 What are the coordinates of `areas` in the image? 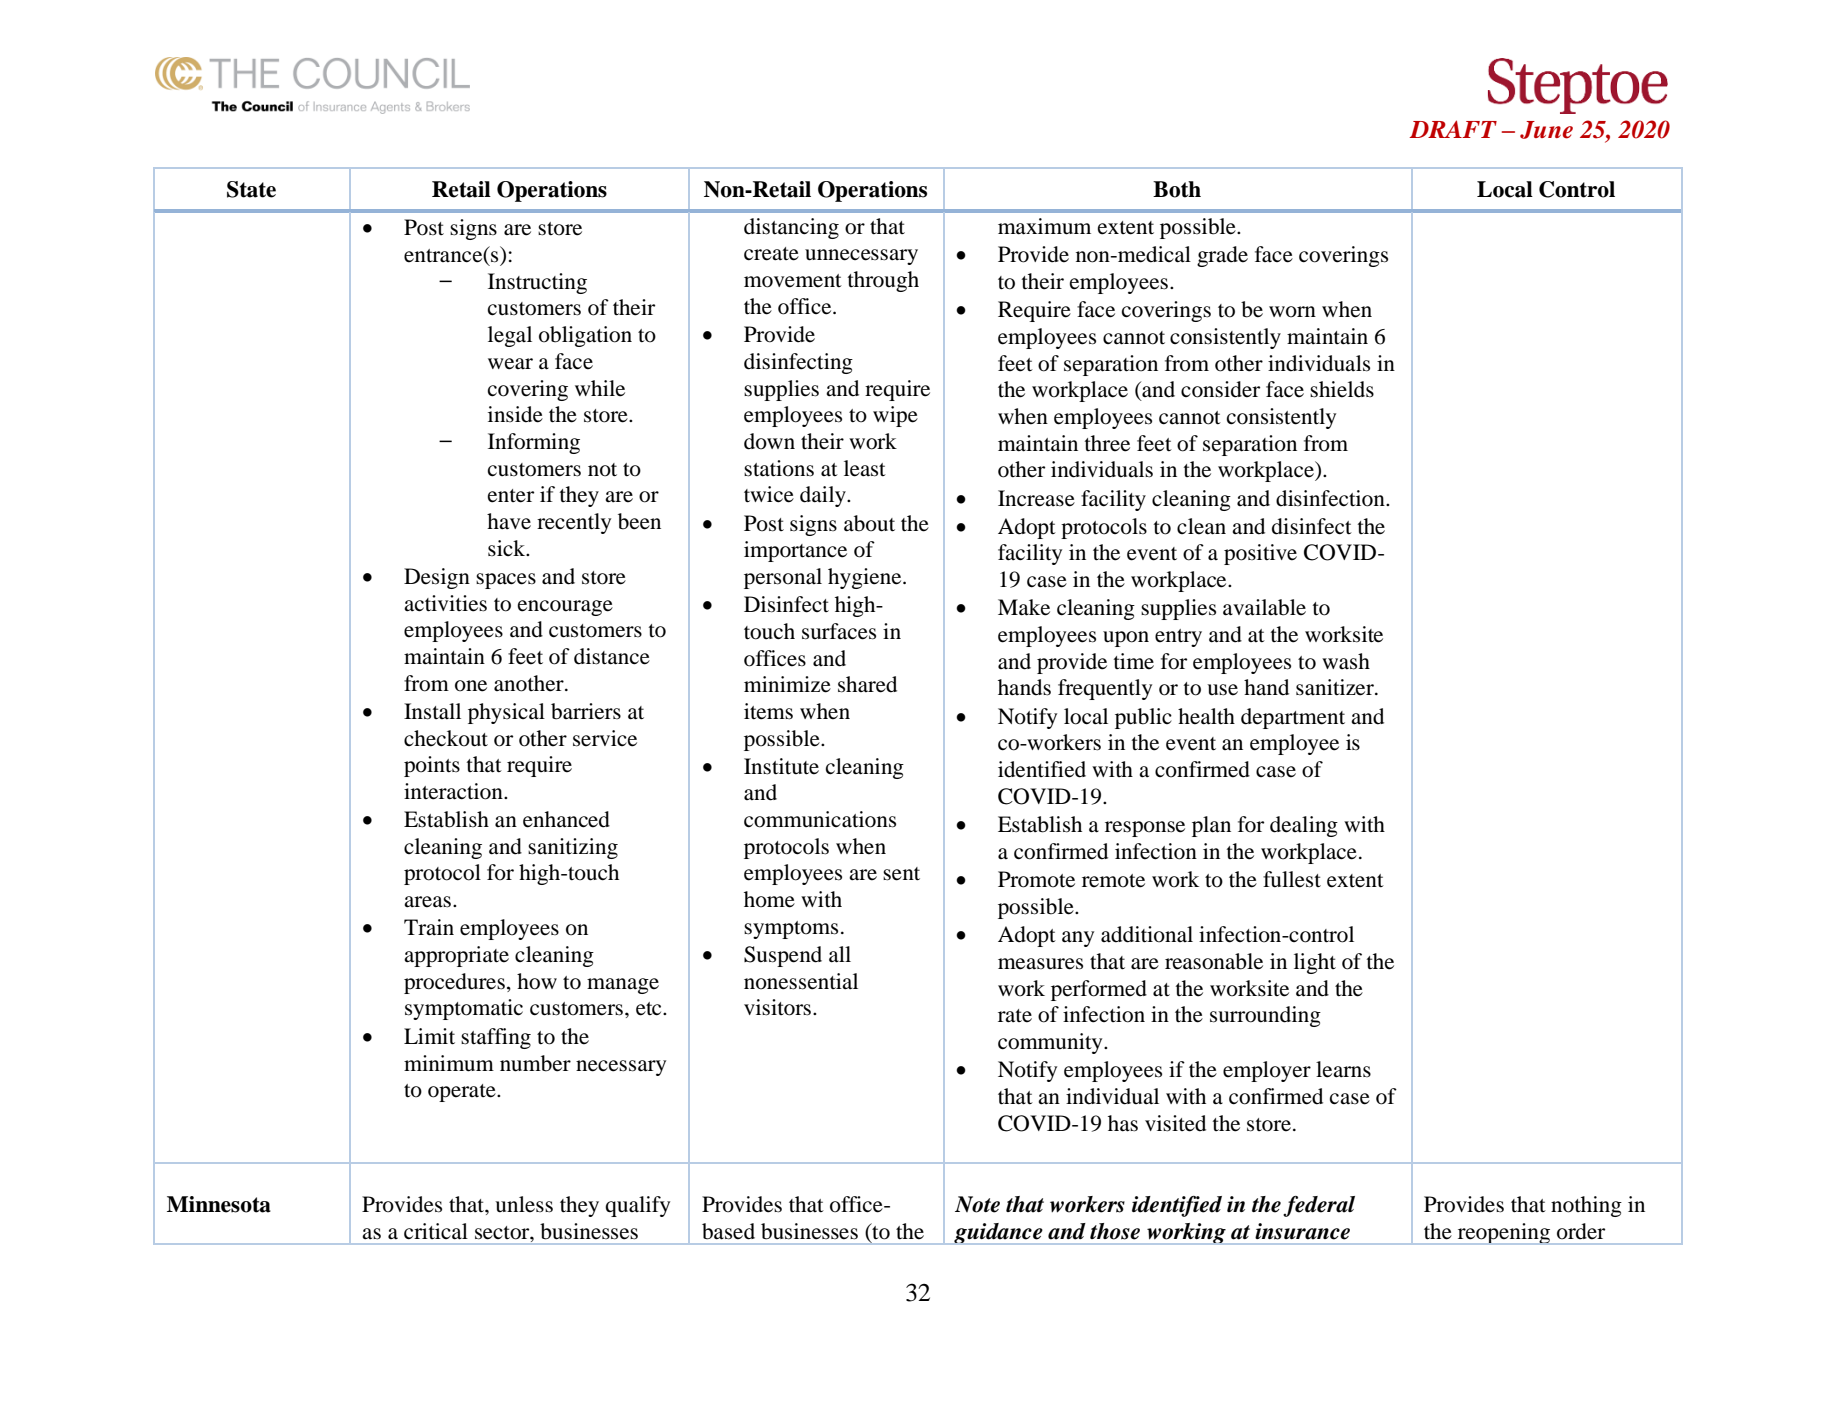 It's located at (427, 902).
